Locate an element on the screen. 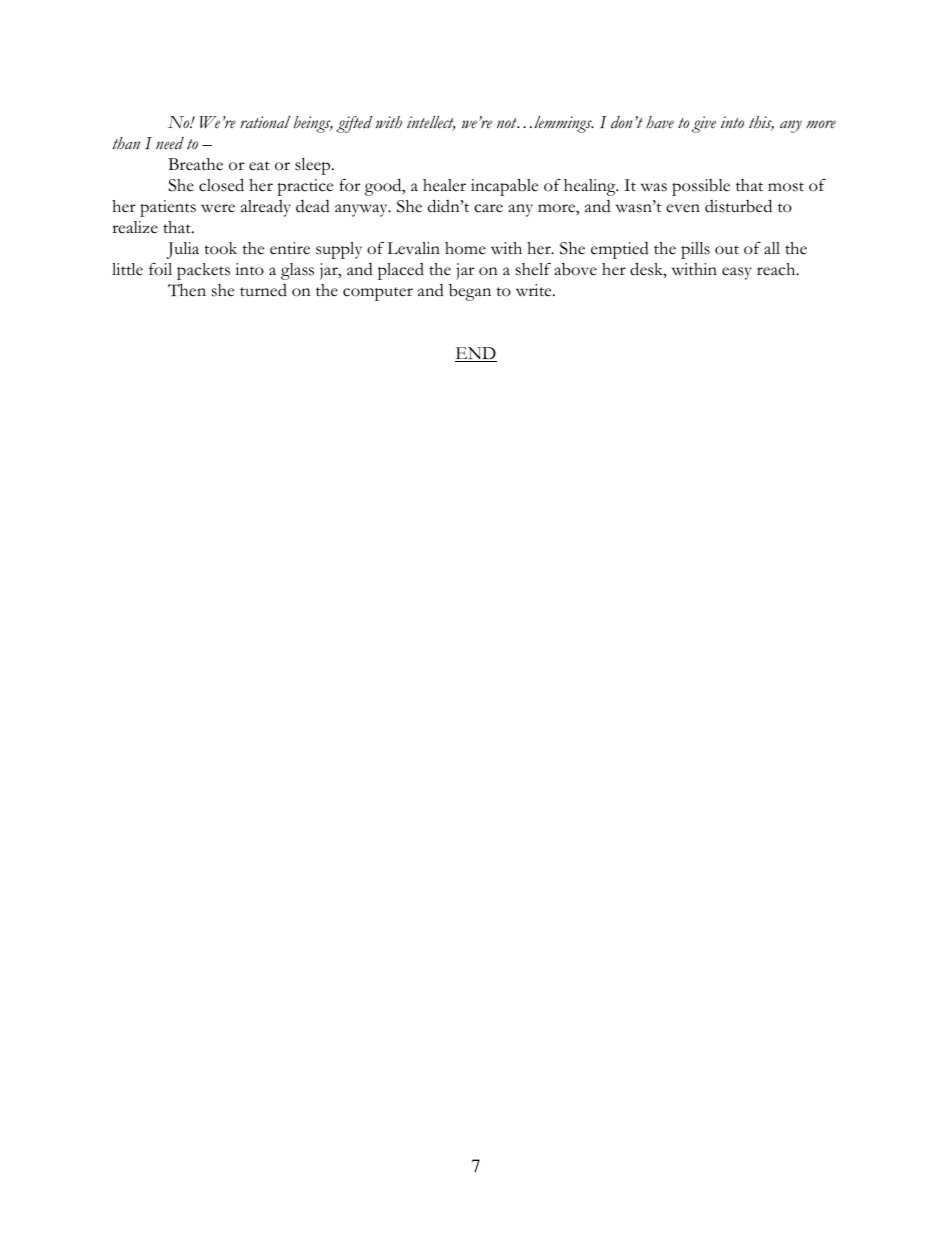  give is located at coordinates (704, 124).
